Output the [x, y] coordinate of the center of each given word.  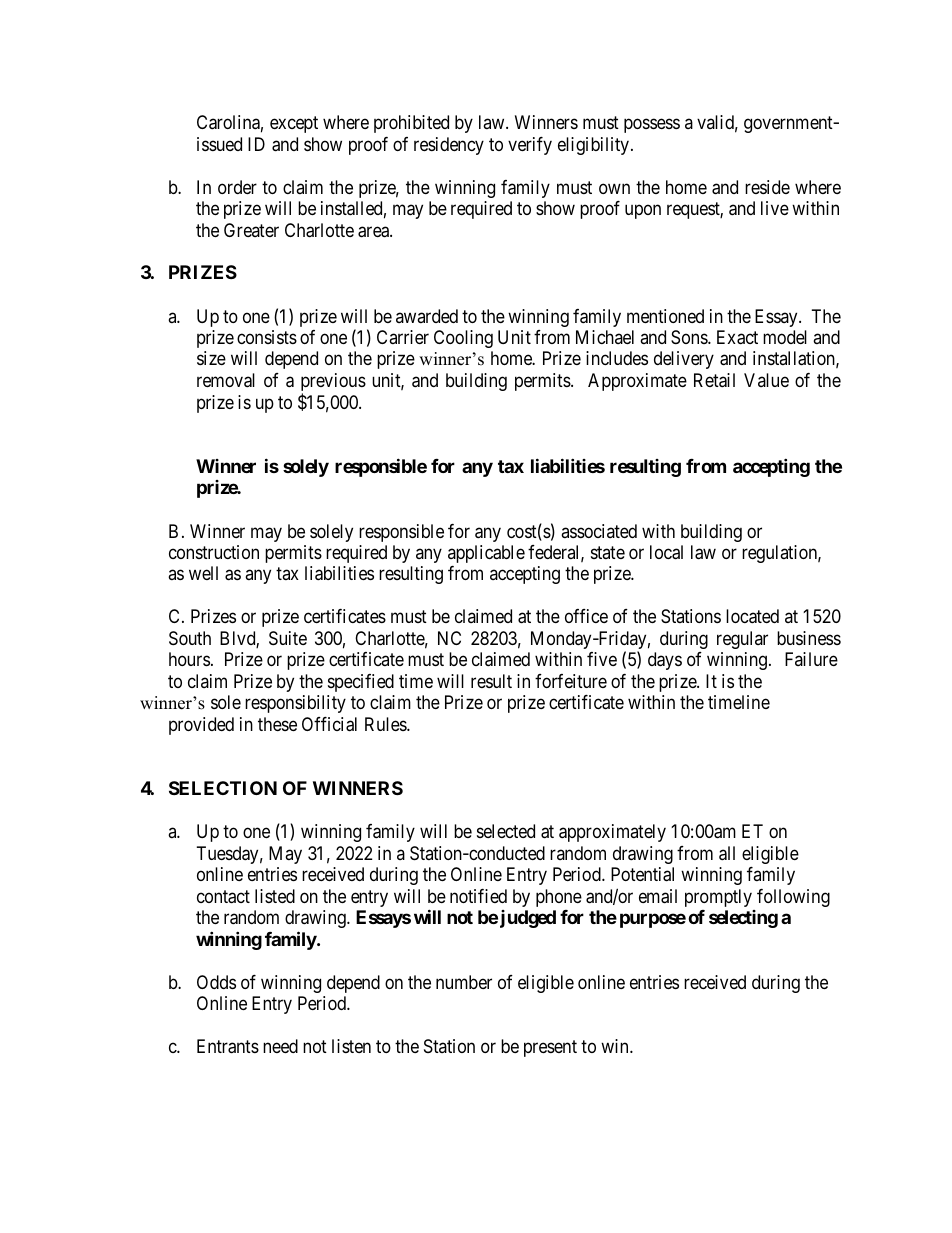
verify [530, 146]
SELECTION [223, 788]
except [294, 124]
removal [226, 380]
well [203, 573]
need [280, 1046]
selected [506, 831]
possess [652, 126]
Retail [714, 380]
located [752, 616]
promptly [718, 898]
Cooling [463, 339]
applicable [486, 554]
